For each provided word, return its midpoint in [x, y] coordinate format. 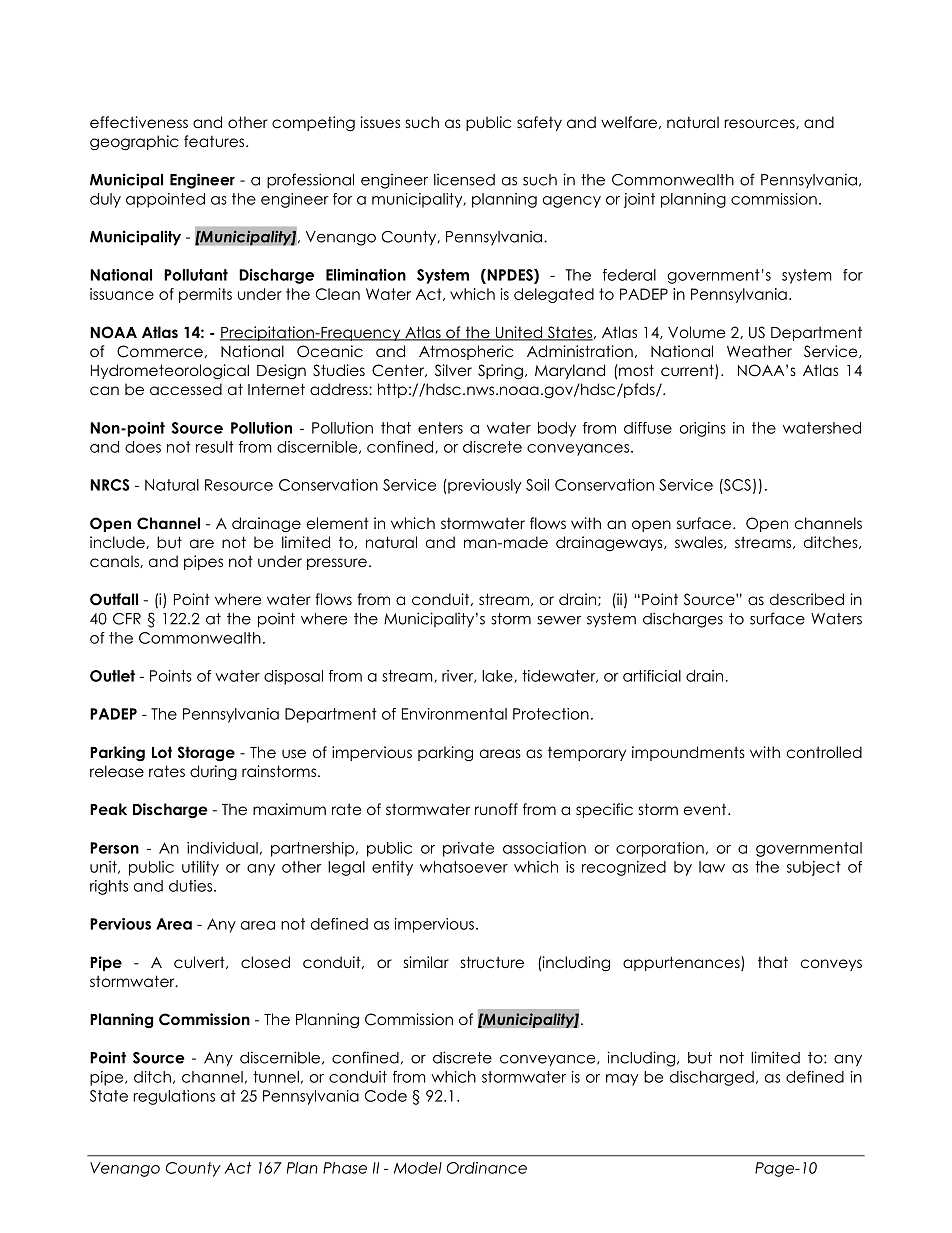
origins [702, 429]
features [215, 141]
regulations [174, 1097]
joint [639, 200]
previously [483, 486]
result [215, 447]
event [706, 809]
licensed [464, 179]
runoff [496, 809]
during [213, 772]
